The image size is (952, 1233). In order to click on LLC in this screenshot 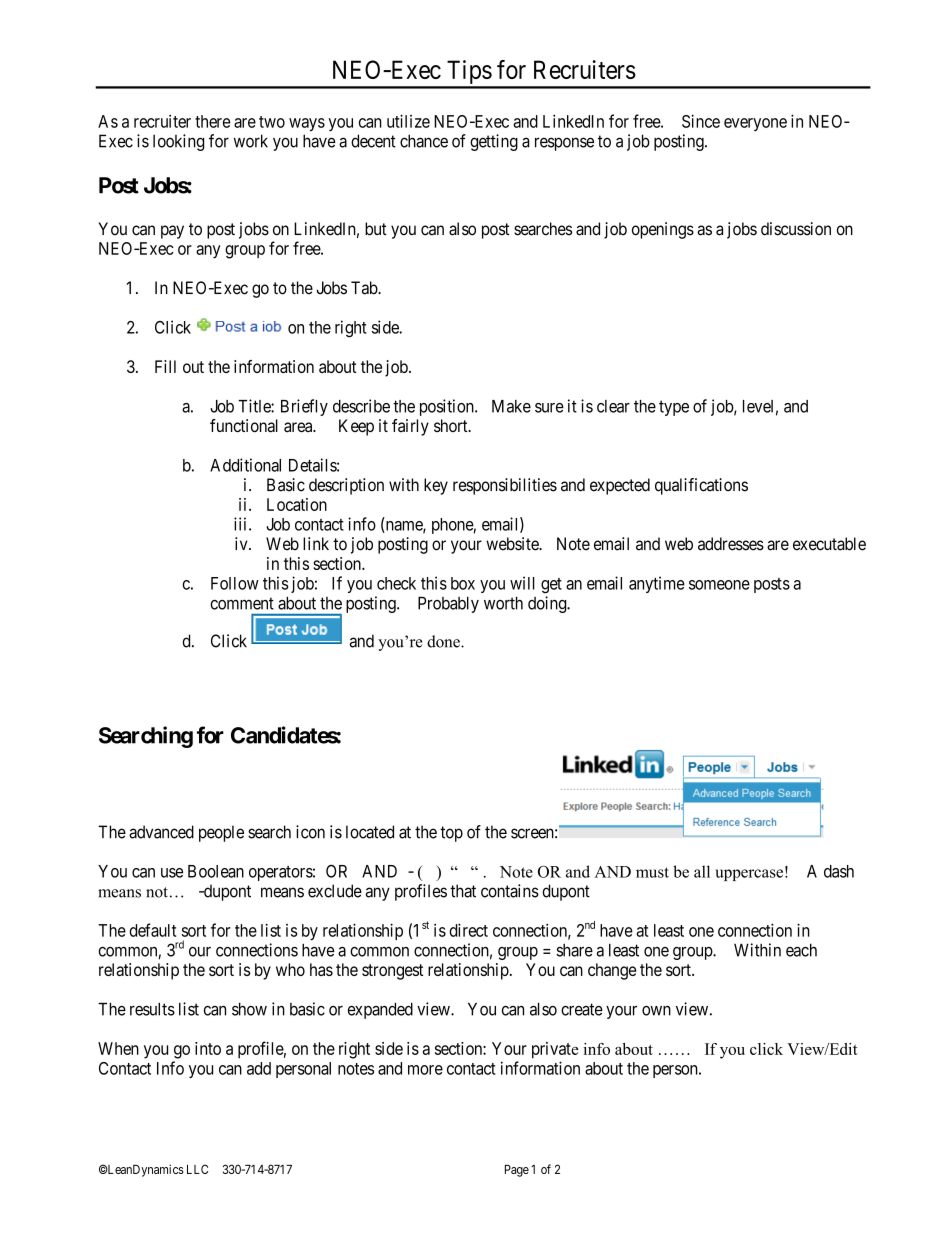, I will do `click(197, 1169)`.
